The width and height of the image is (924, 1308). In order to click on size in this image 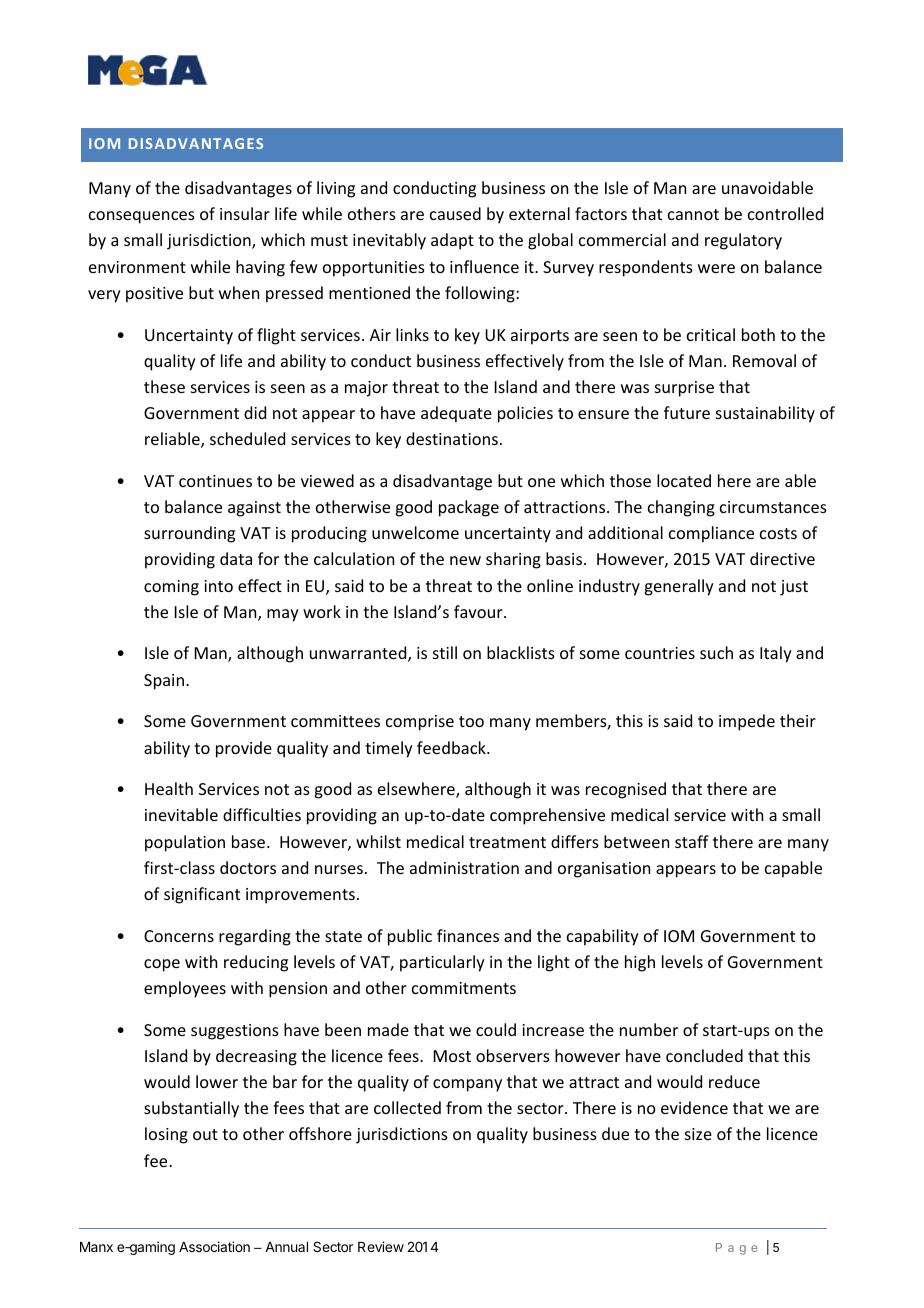, I will do `click(698, 1134)`.
